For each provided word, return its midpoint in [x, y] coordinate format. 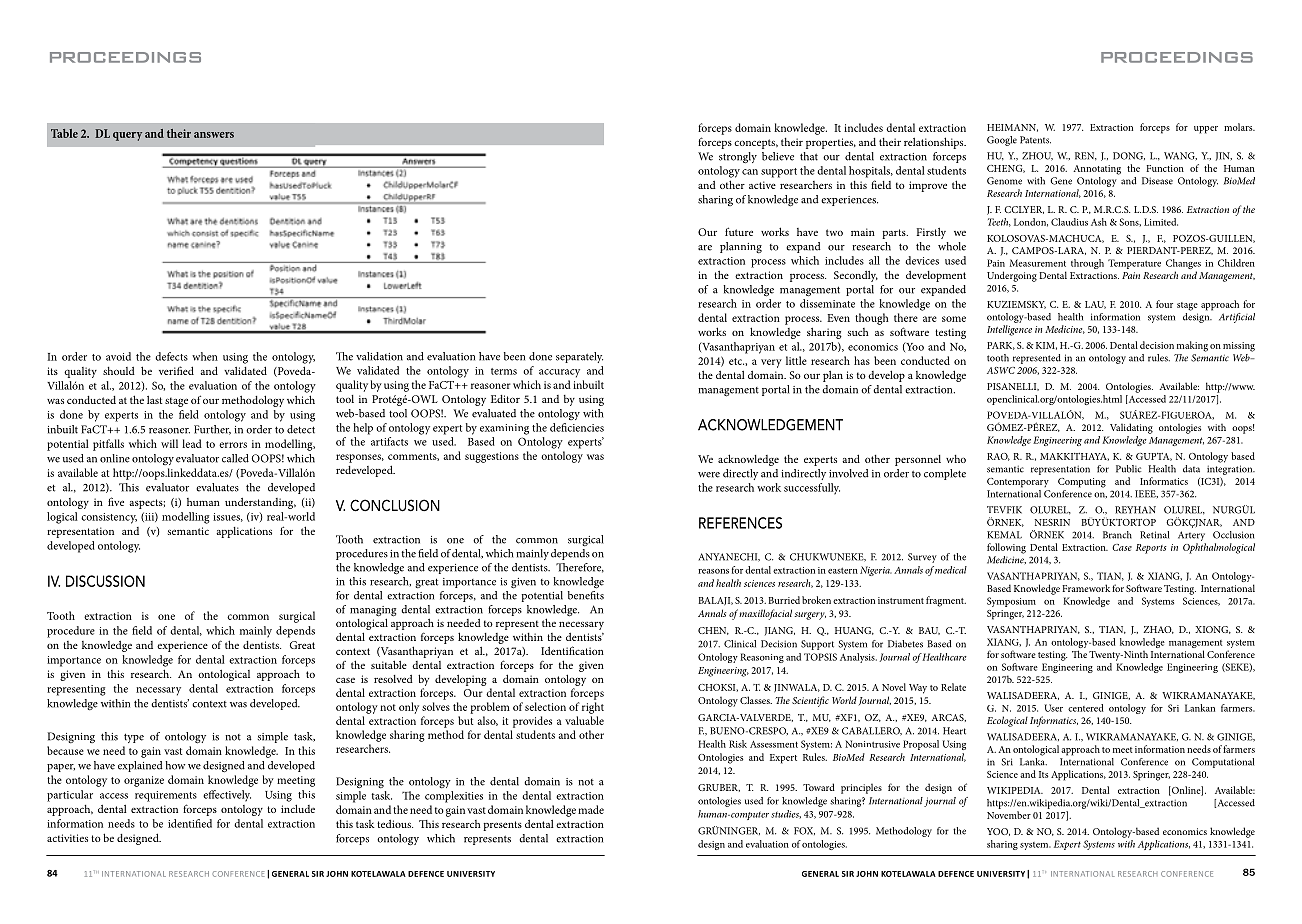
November [1009, 815]
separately [579, 357]
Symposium [1011, 602]
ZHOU [1037, 156]
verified [176, 370]
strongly [738, 158]
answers [214, 135]
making [1192, 346]
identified [190, 823]
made [591, 809]
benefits [586, 594]
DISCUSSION [105, 581]
